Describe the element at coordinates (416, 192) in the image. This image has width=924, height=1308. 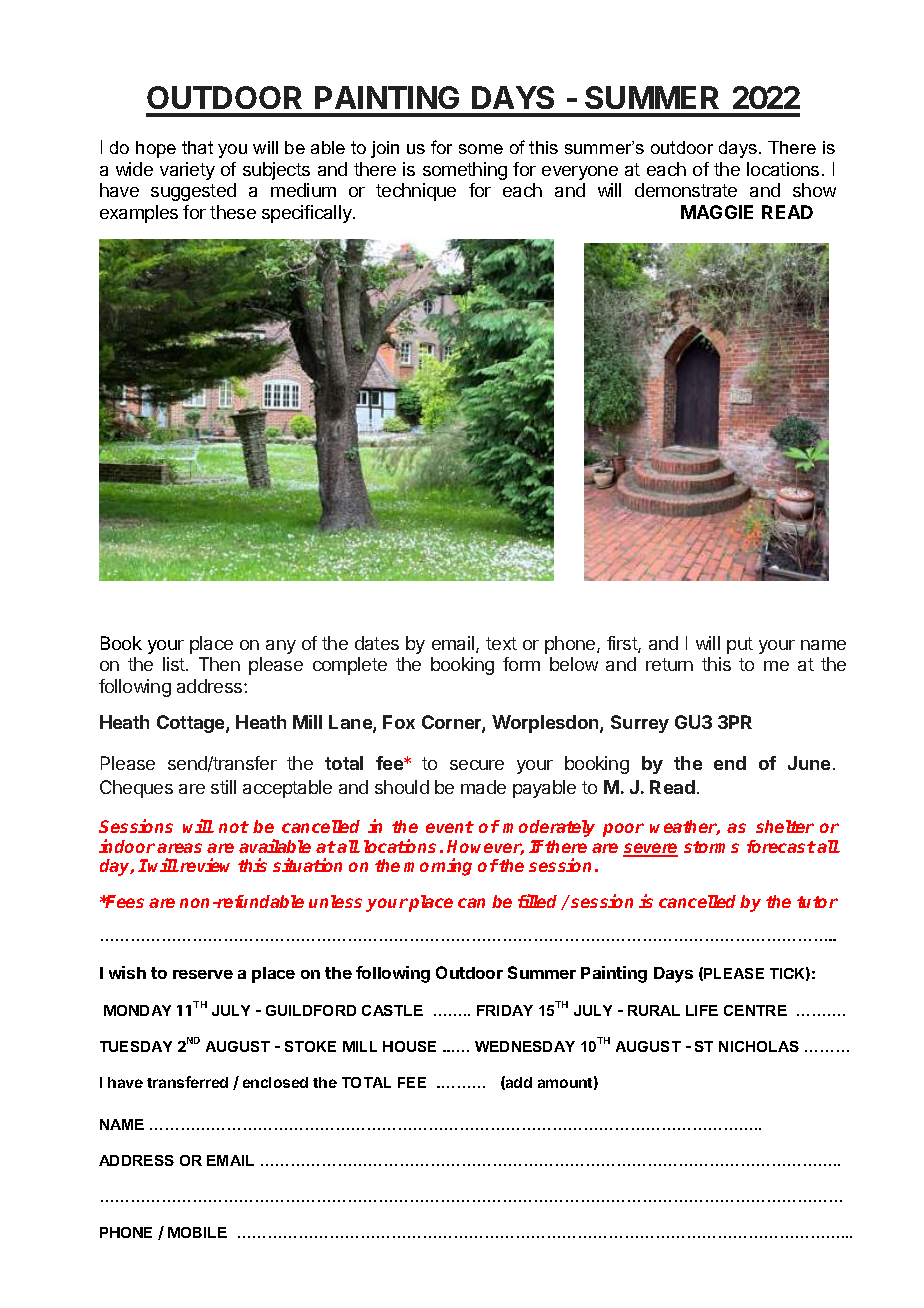
I see `technique` at that location.
